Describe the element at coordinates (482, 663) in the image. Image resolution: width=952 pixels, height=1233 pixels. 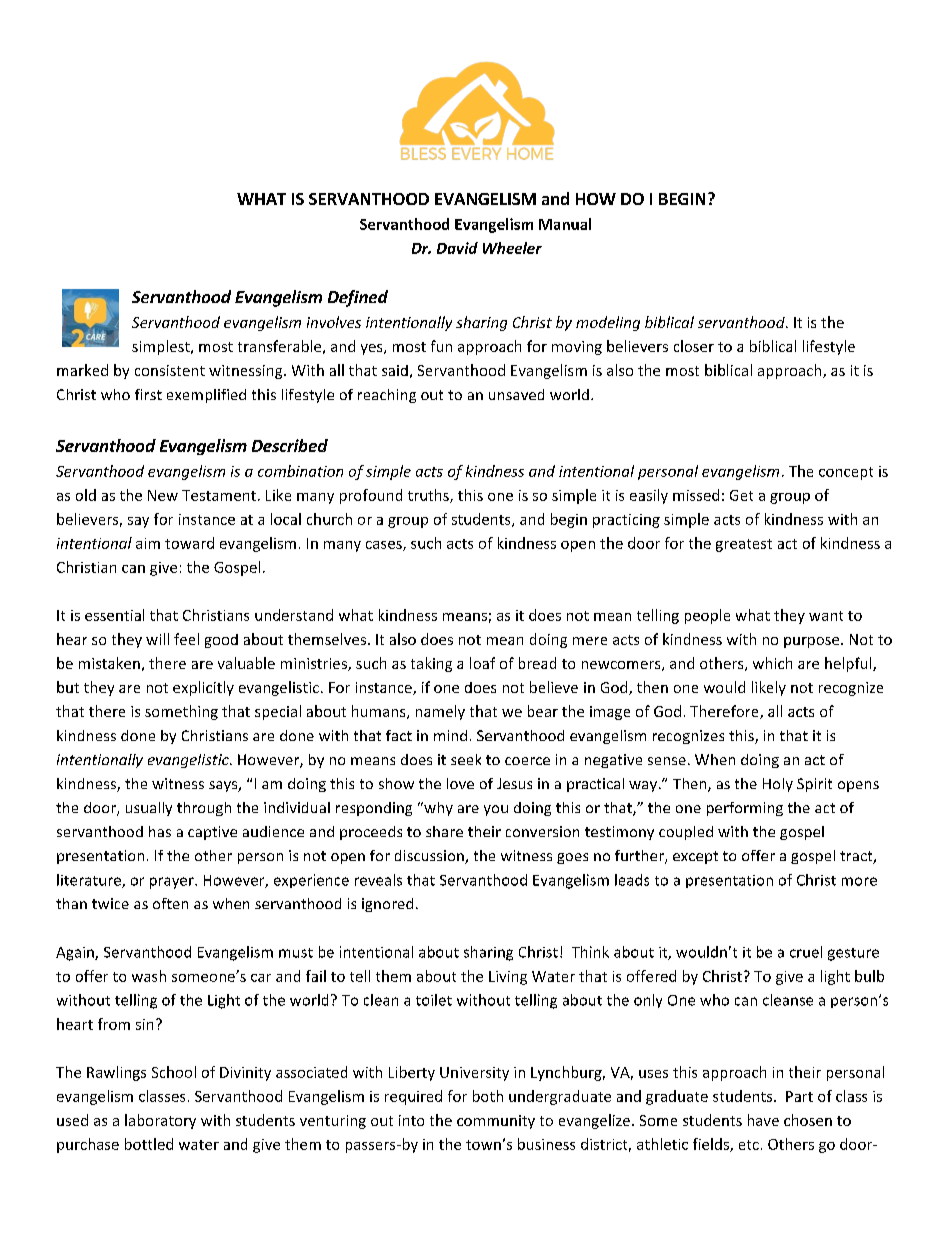
I see `loaf` at that location.
